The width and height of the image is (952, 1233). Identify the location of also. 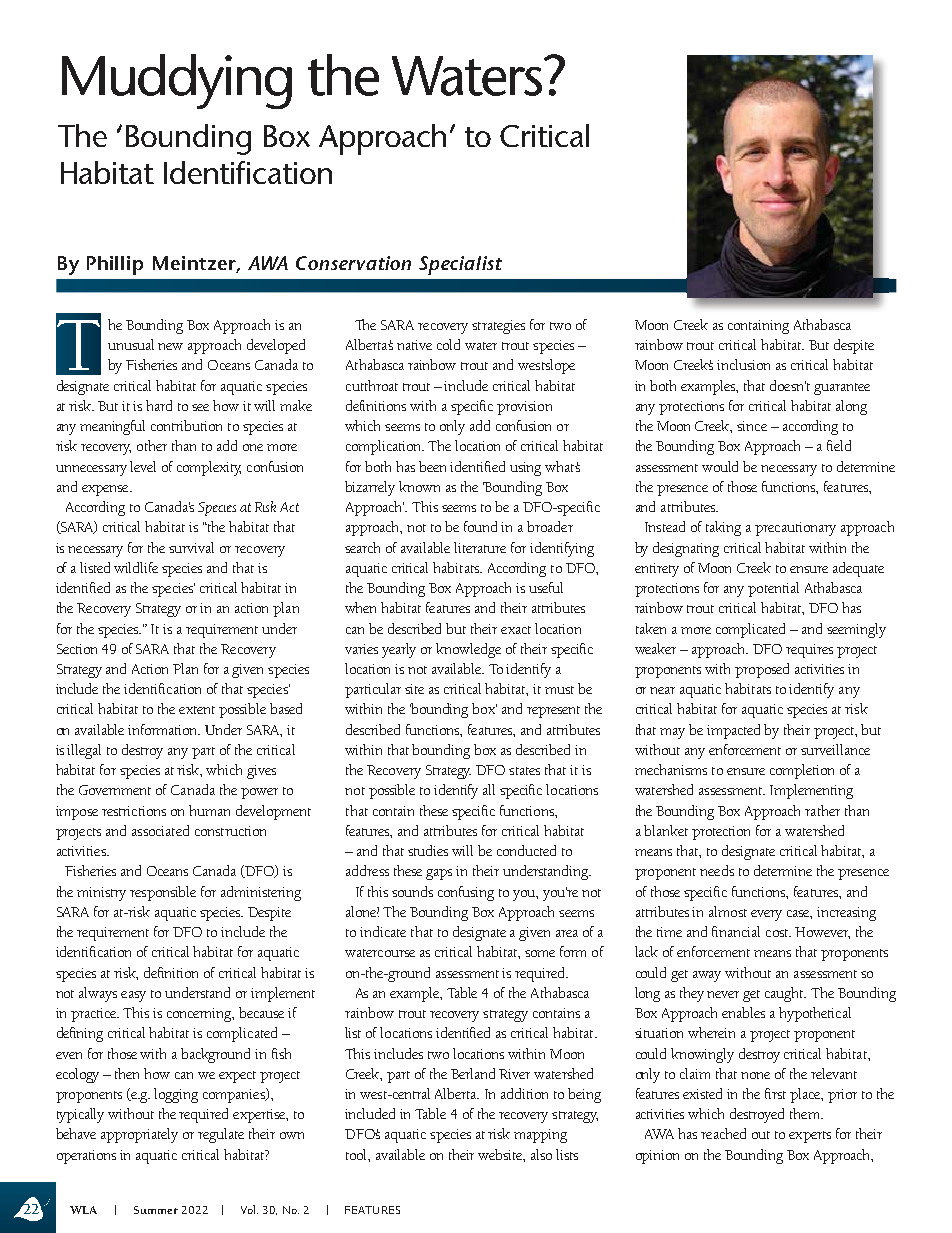
(541, 1154).
